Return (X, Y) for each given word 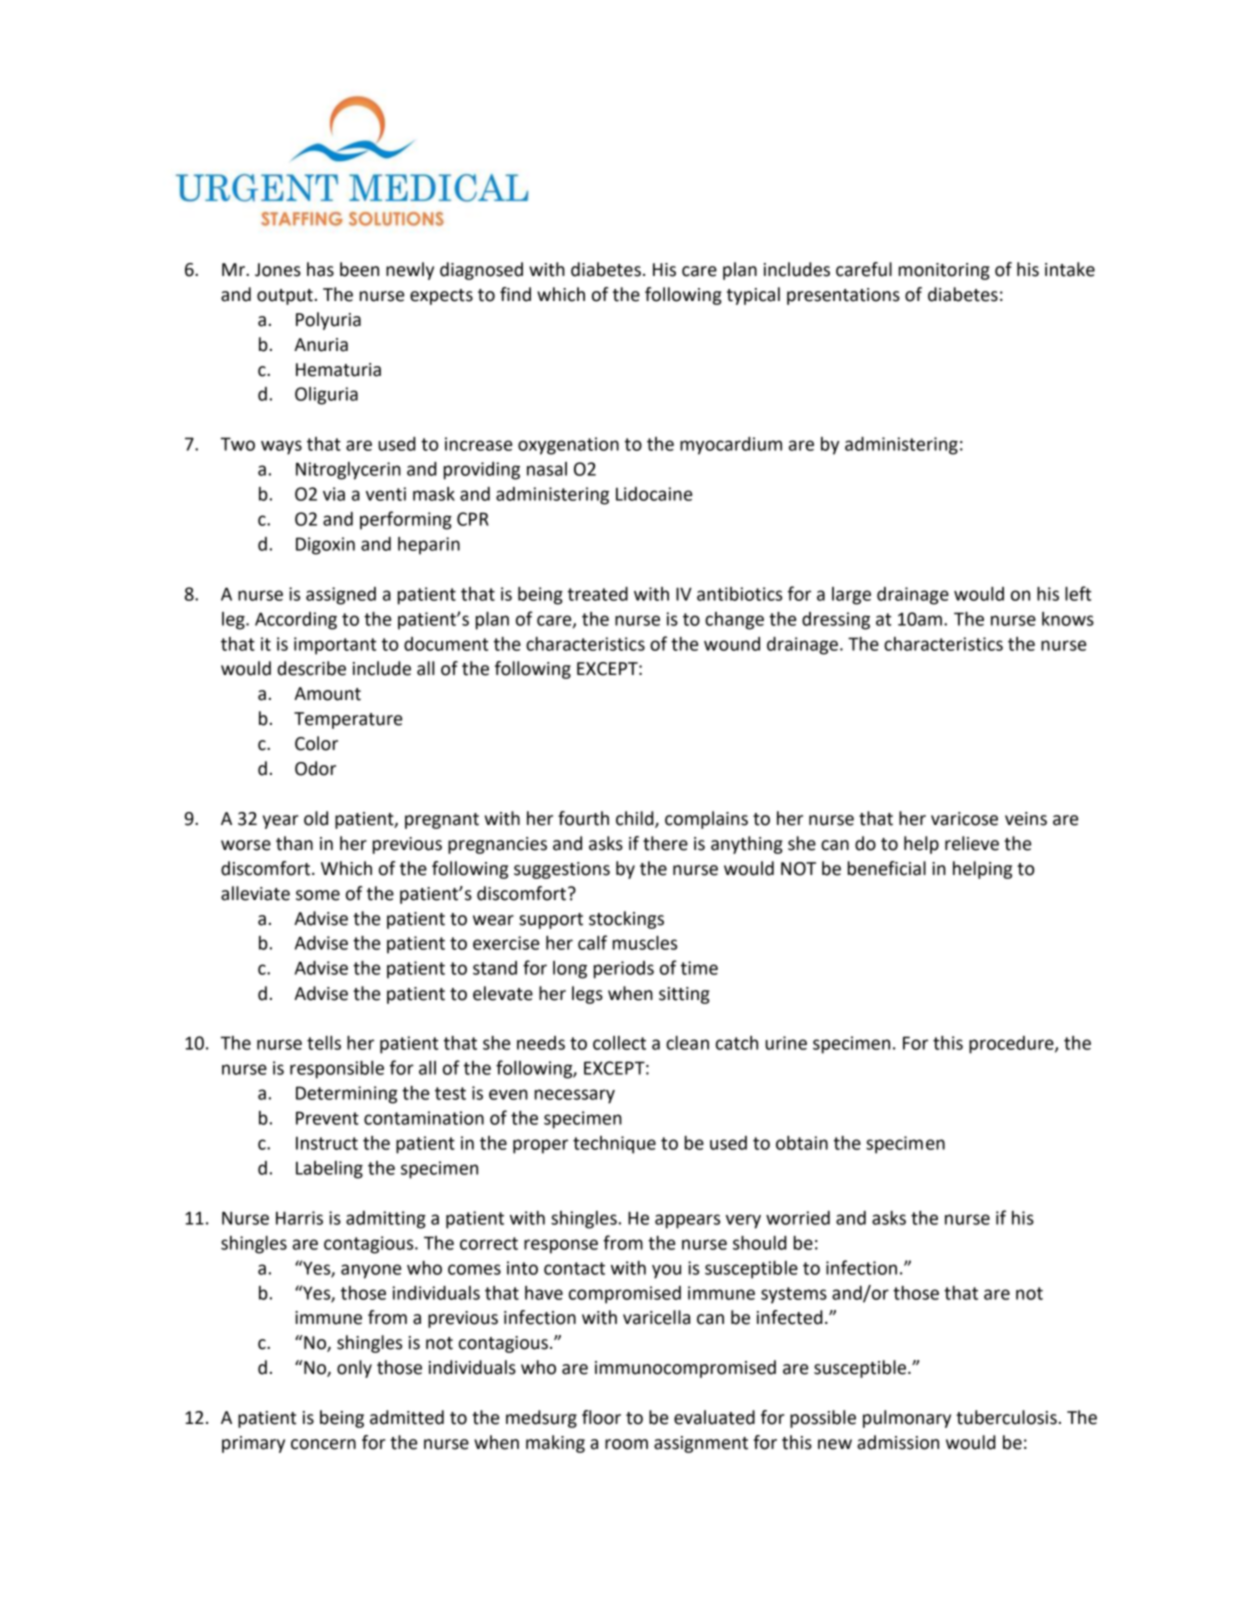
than (294, 843)
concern (323, 1444)
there (665, 843)
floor (601, 1417)
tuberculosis (1006, 1417)
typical (753, 296)
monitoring (944, 271)
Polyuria (328, 321)
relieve (972, 843)
